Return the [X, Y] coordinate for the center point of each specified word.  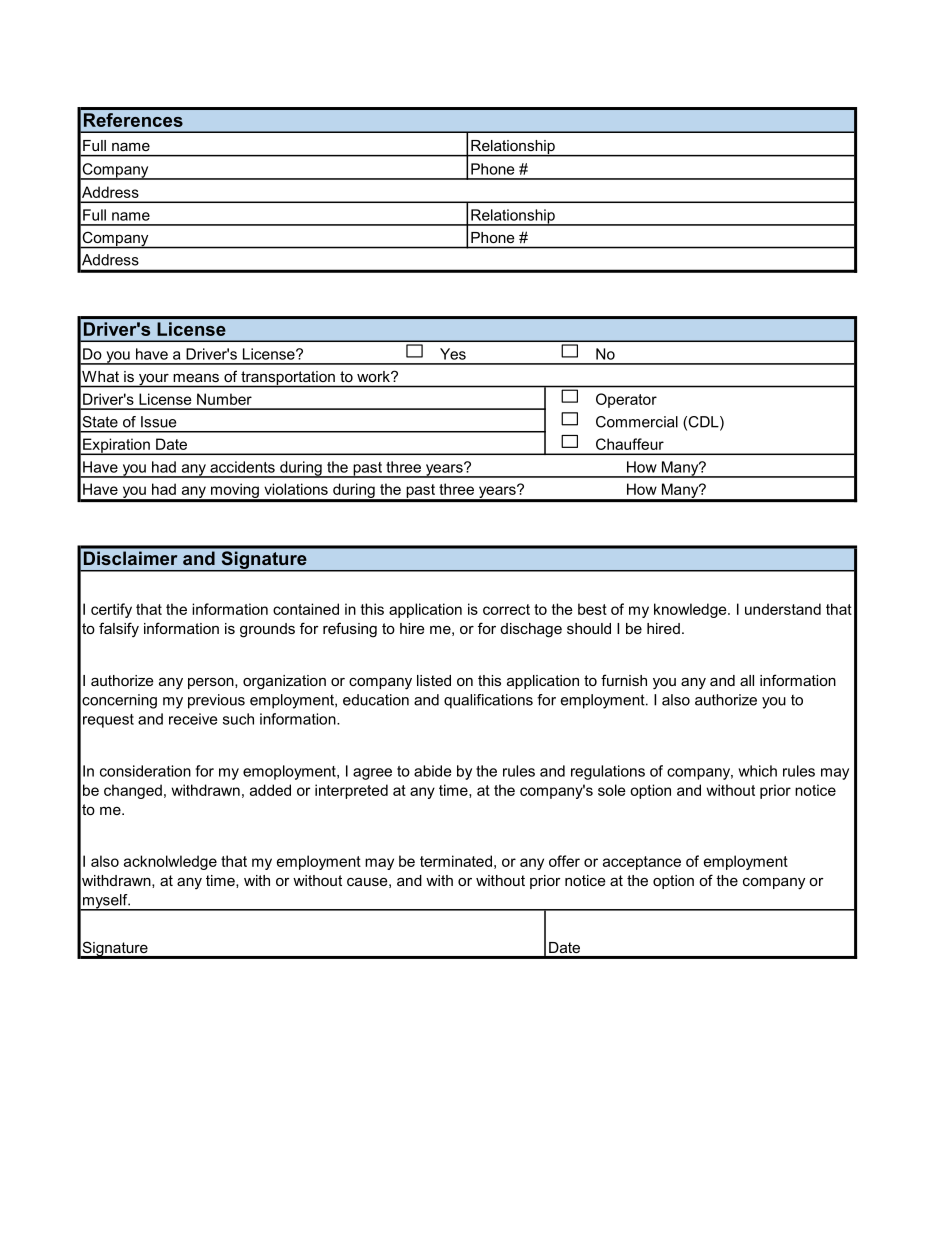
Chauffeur [630, 444]
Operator [626, 400]
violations [296, 489]
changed [133, 791]
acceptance [642, 863]
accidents [242, 467]
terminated [456, 861]
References [133, 120]
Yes [453, 354]
